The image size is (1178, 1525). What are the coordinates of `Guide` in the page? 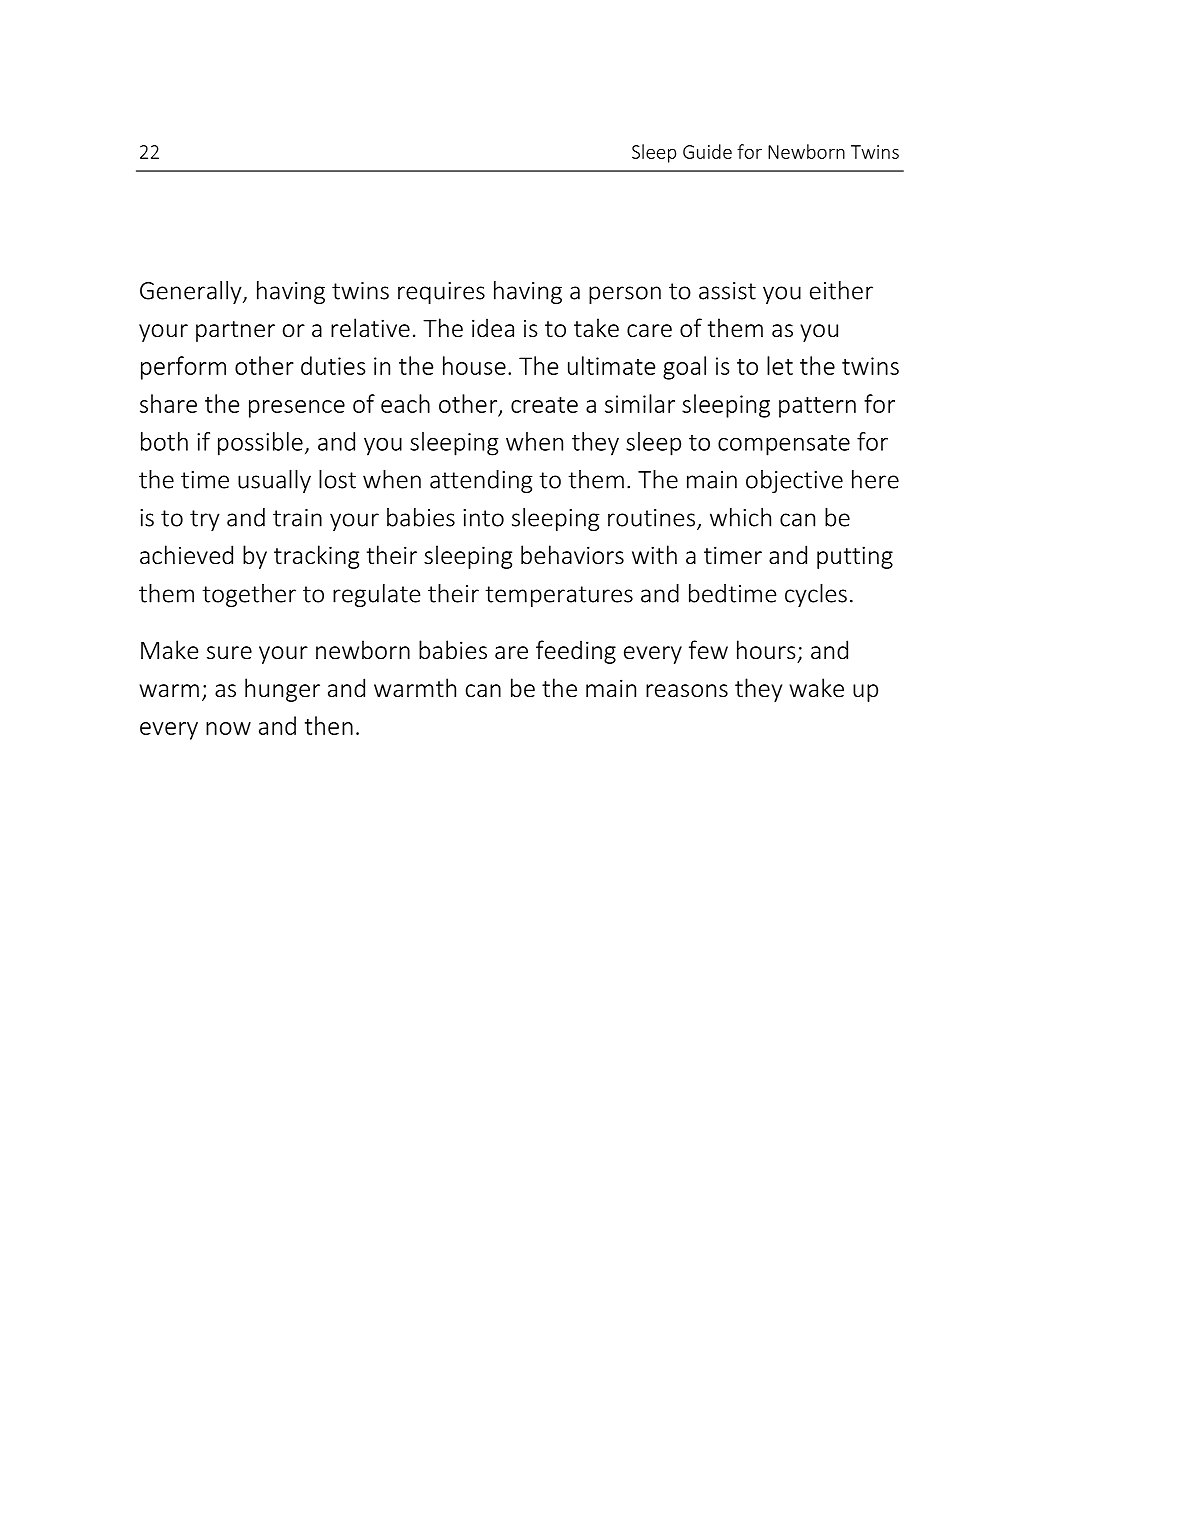 It's located at (707, 151).
